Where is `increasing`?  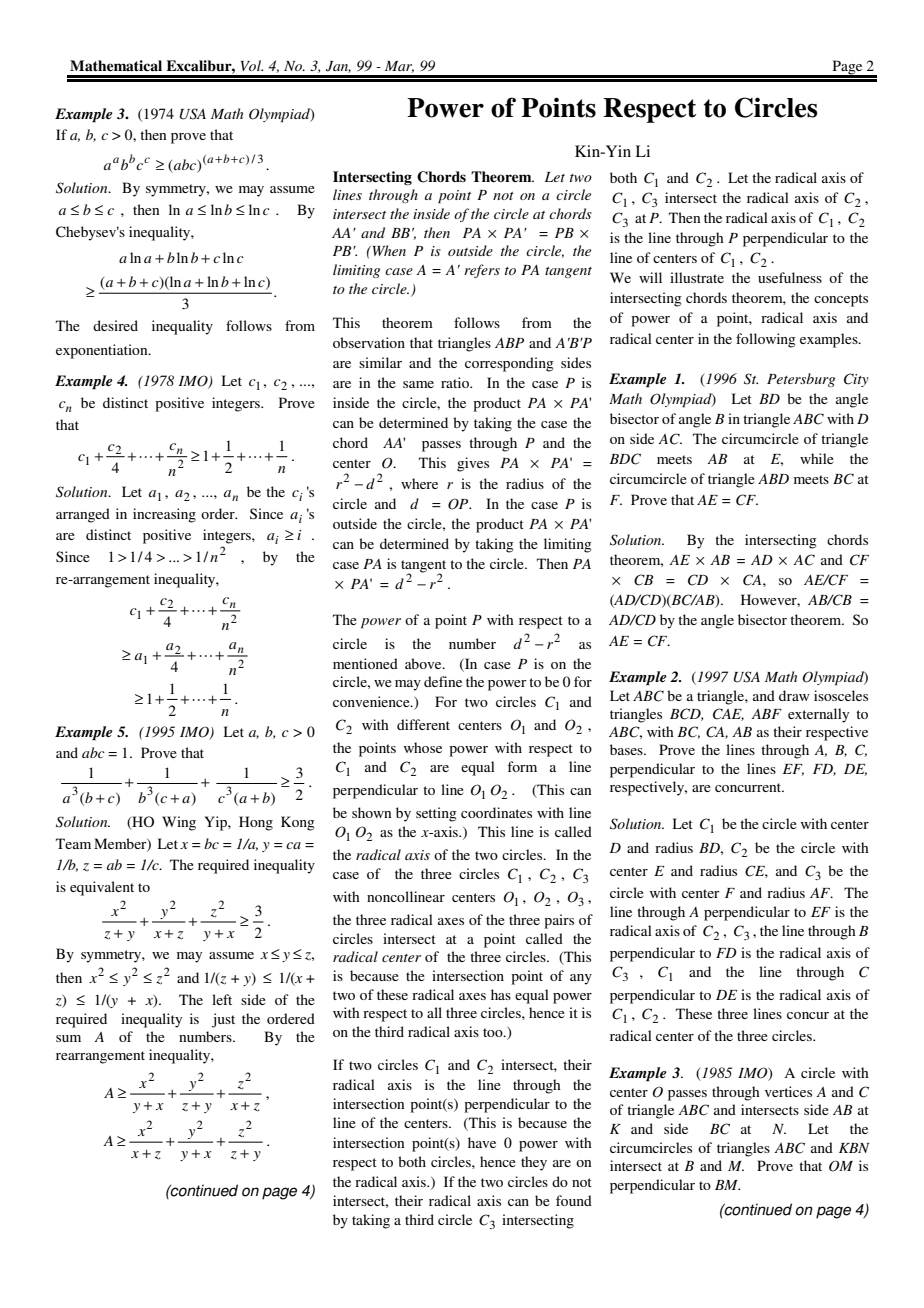 increasing is located at coordinates (164, 515).
